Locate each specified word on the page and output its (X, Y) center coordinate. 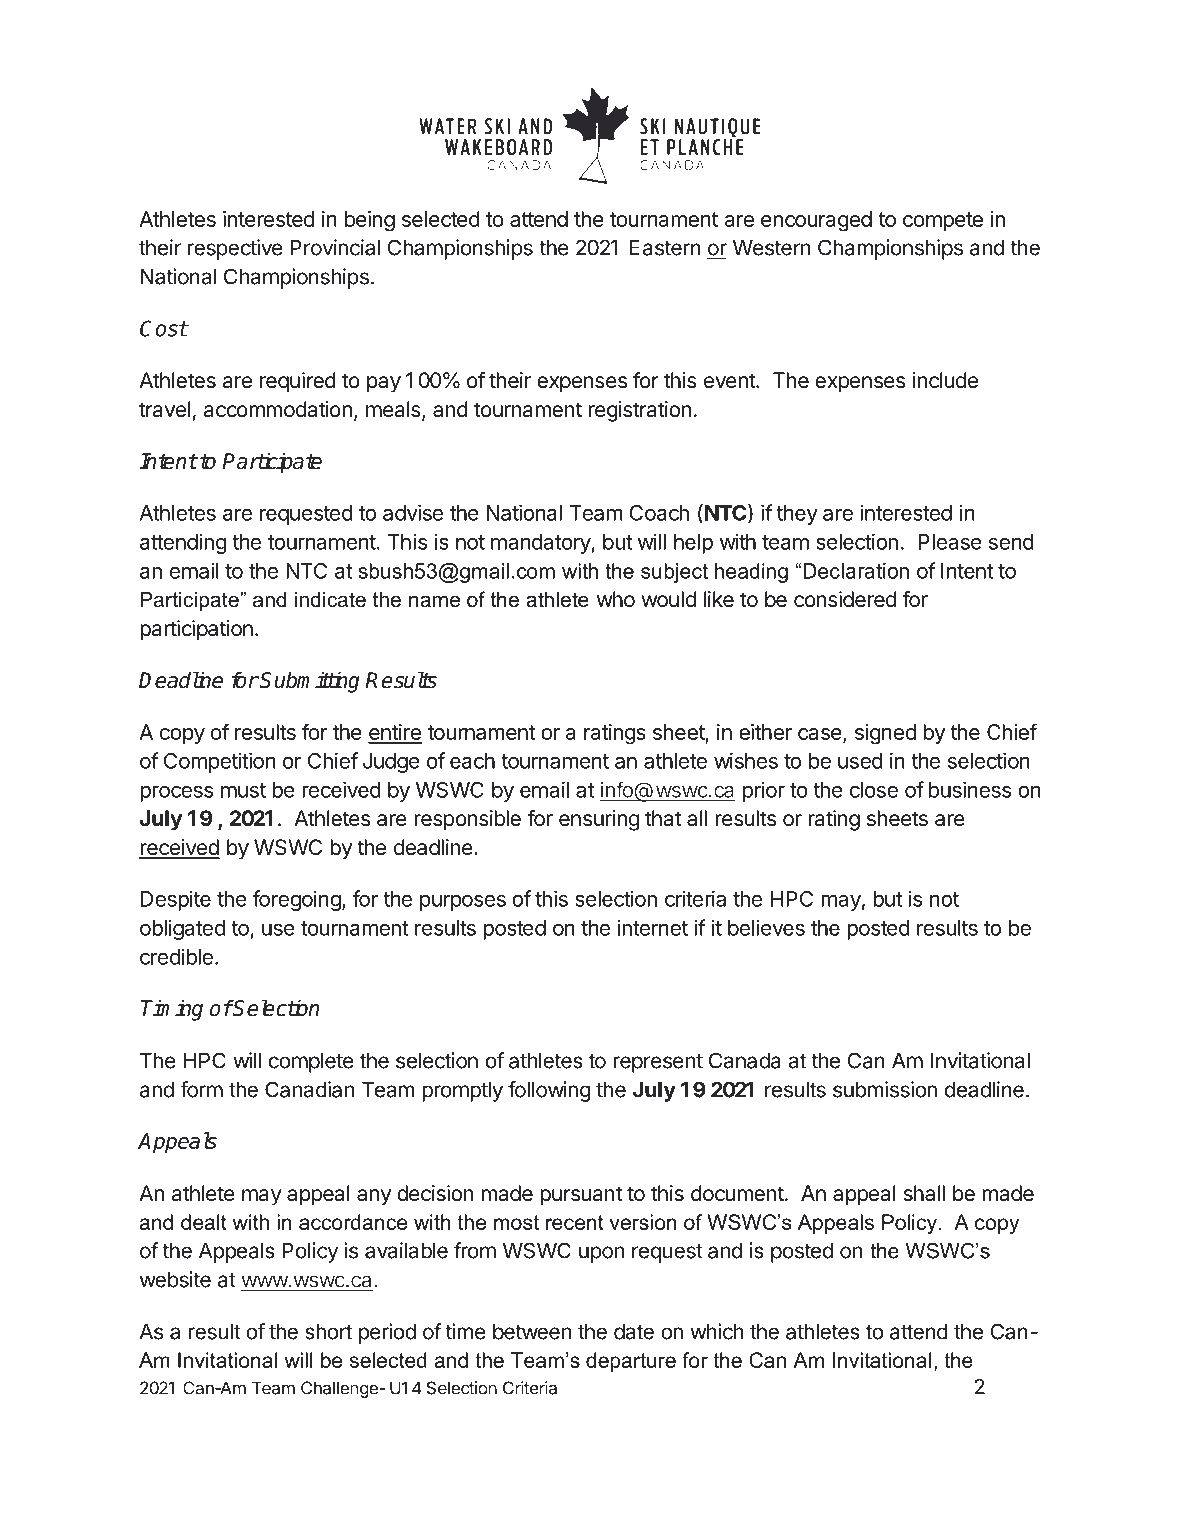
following (549, 1091)
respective (235, 249)
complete (311, 1063)
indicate (330, 600)
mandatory (541, 544)
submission (885, 1089)
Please (950, 542)
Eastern (665, 248)
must (243, 790)
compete (943, 221)
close (874, 790)
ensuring (599, 820)
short (328, 1332)
